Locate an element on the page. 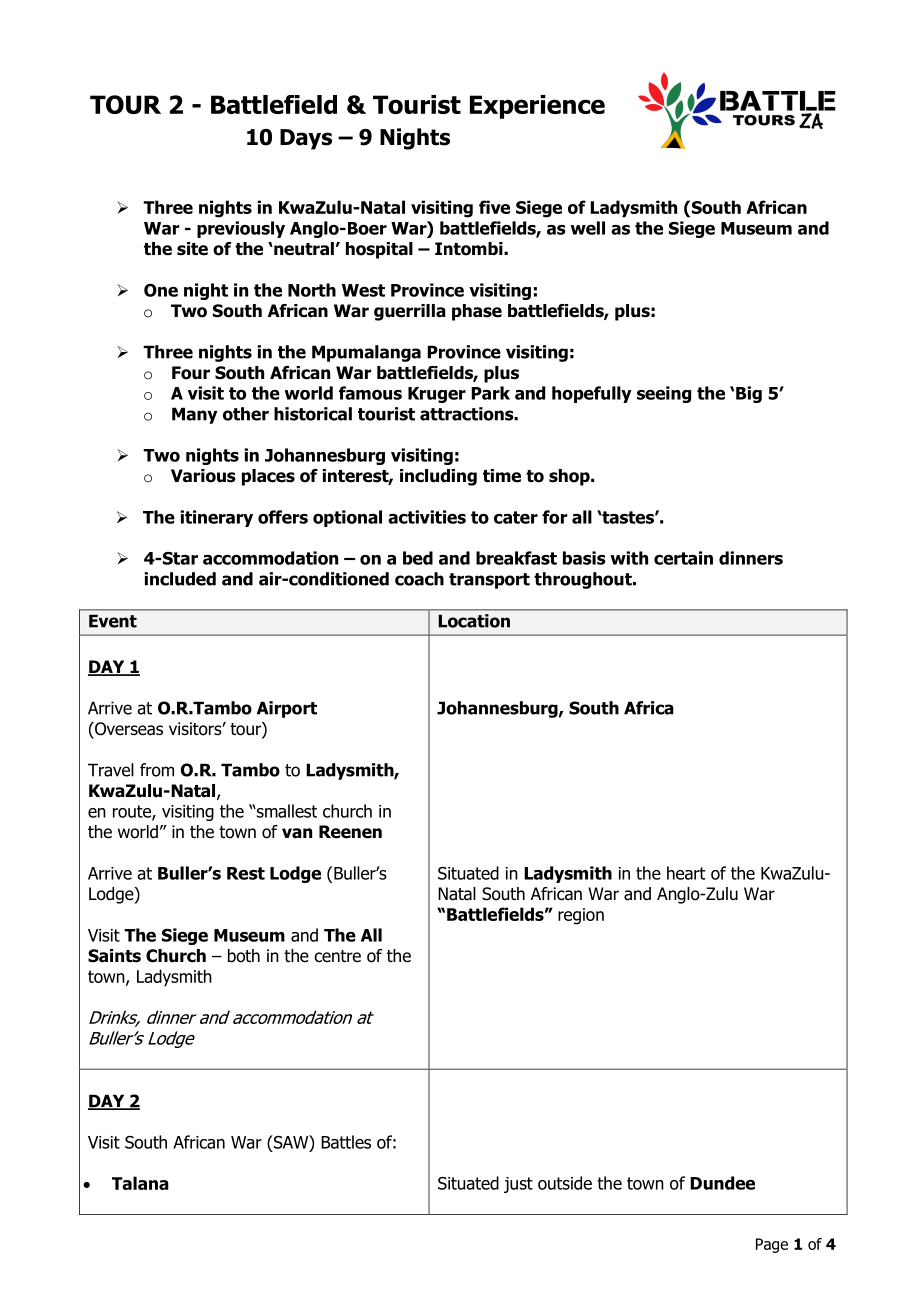 This image has width=924, height=1308. previously is located at coordinates (241, 229).
